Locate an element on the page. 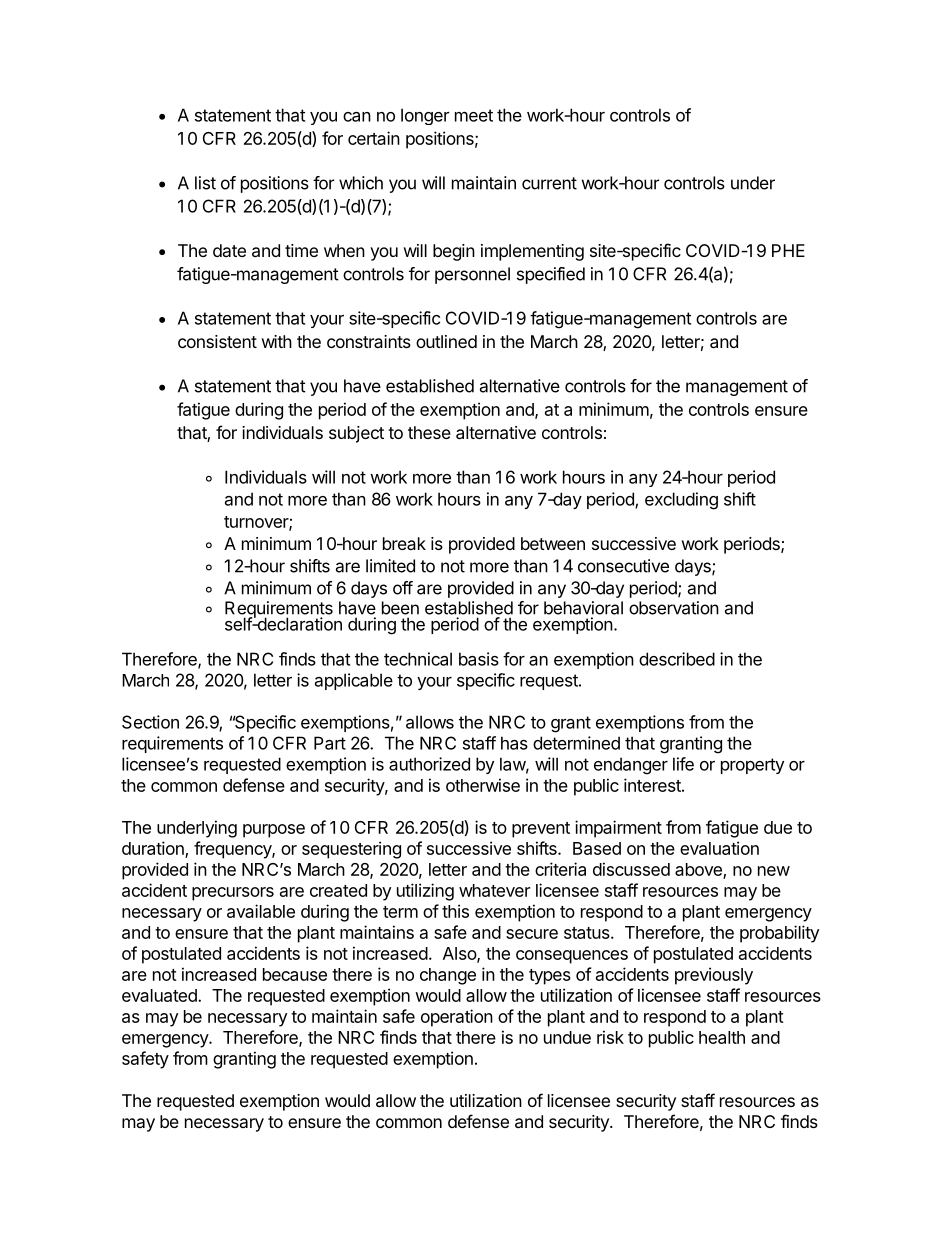  outlined is located at coordinates (446, 341).
